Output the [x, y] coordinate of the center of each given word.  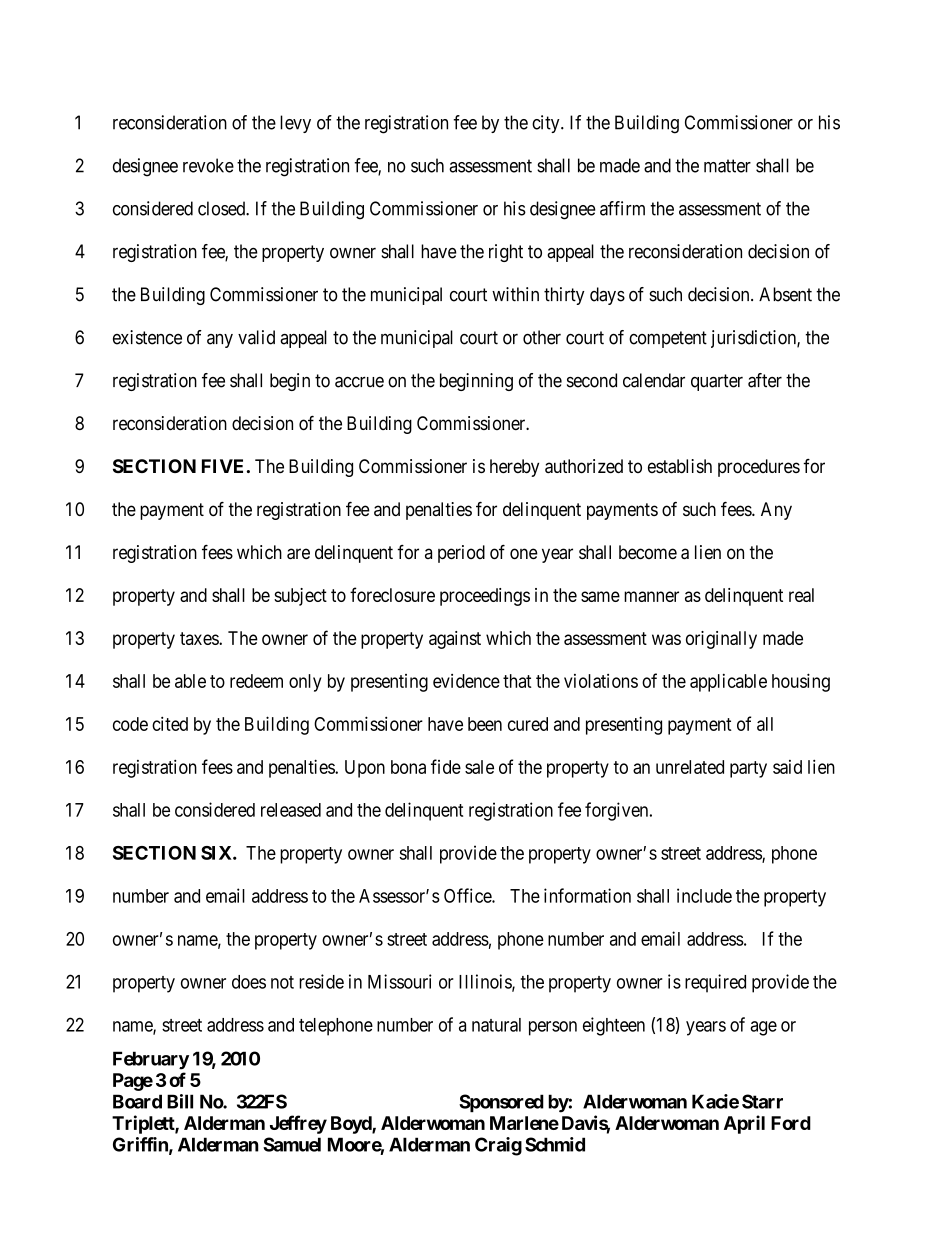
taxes [200, 638]
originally [721, 640]
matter [727, 166]
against [455, 640]
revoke [208, 165]
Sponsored [501, 1103]
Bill [180, 1101]
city [547, 124]
